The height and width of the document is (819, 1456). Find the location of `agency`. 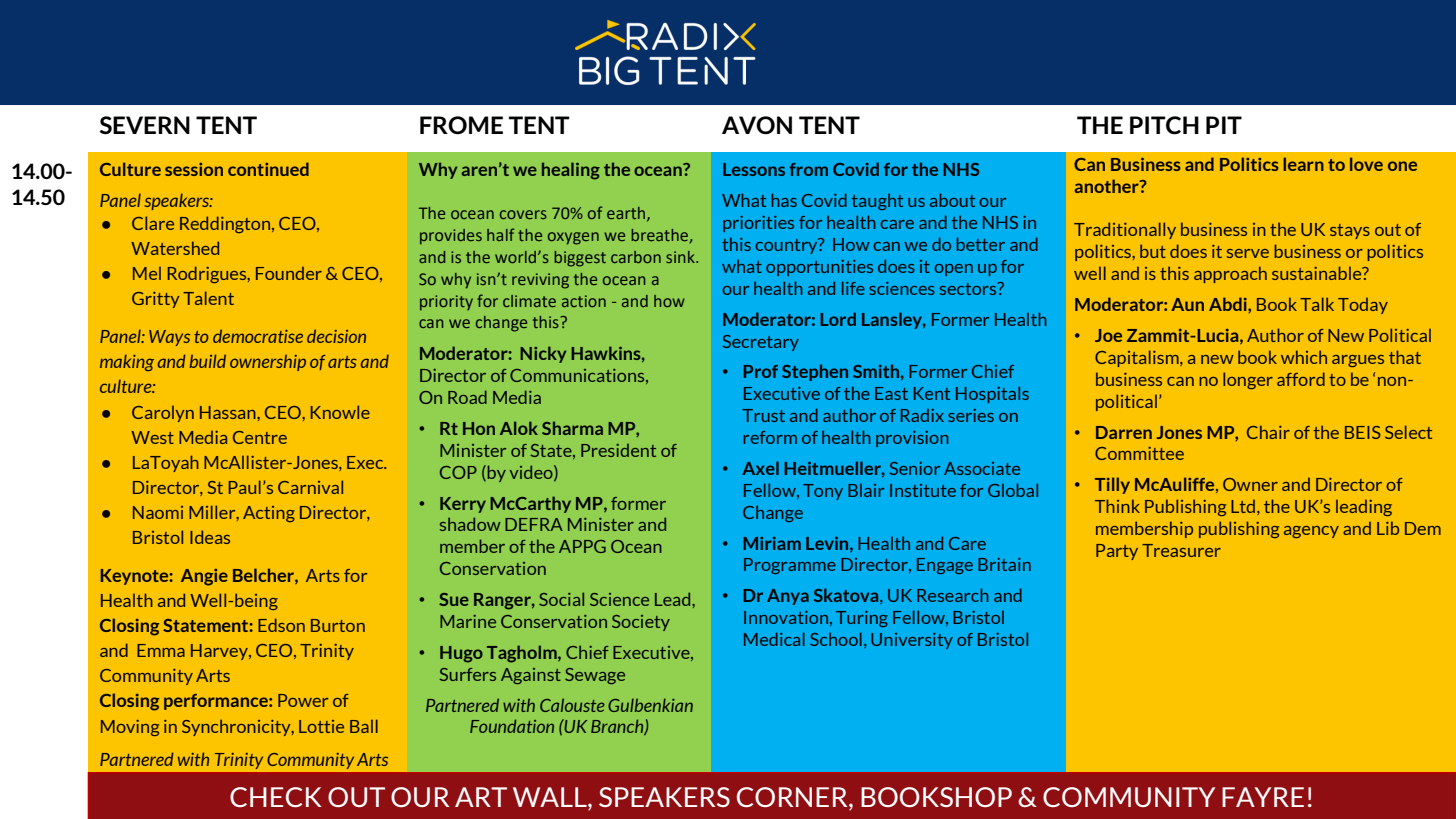

agency is located at coordinates (1311, 532).
